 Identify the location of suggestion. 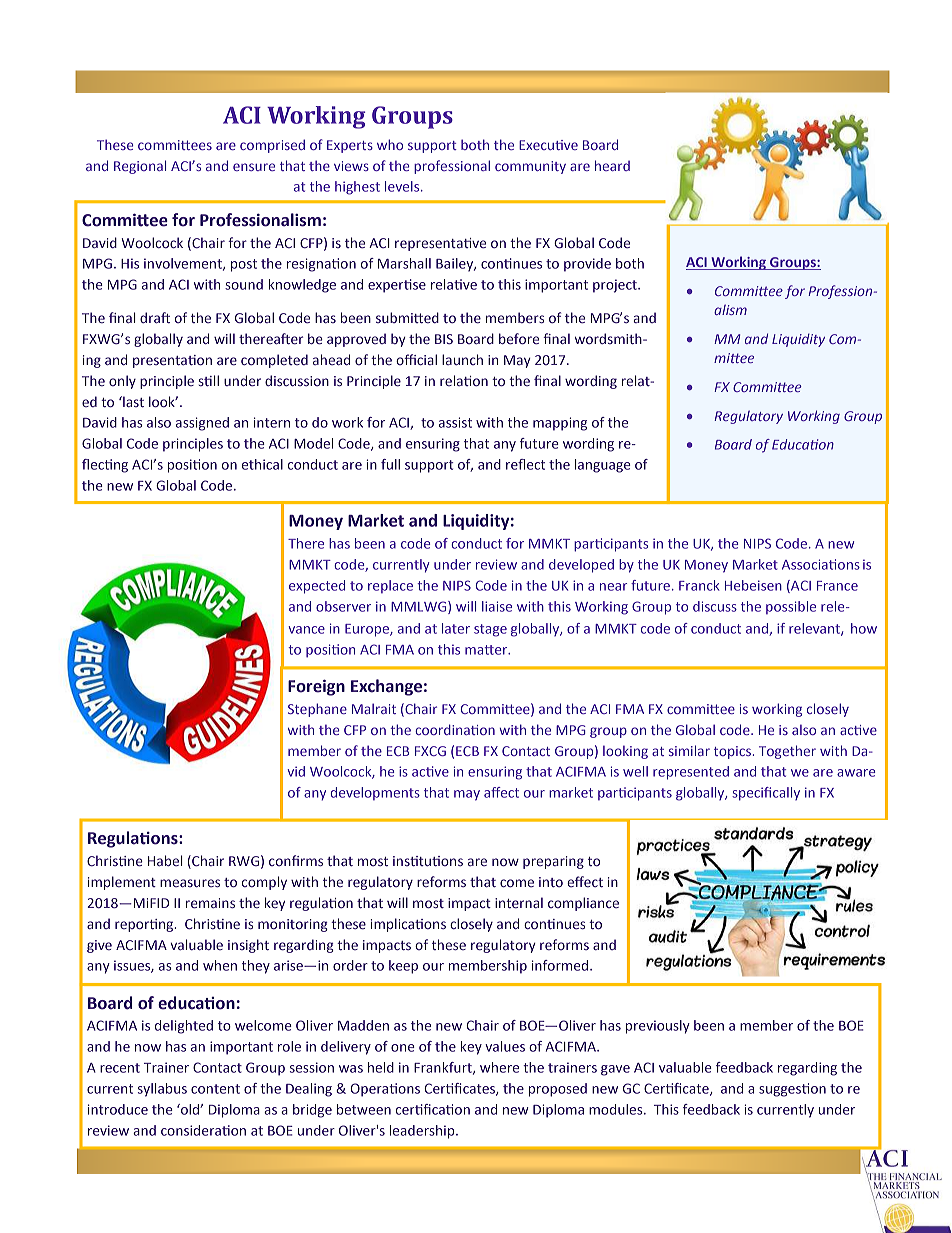
(792, 1090).
